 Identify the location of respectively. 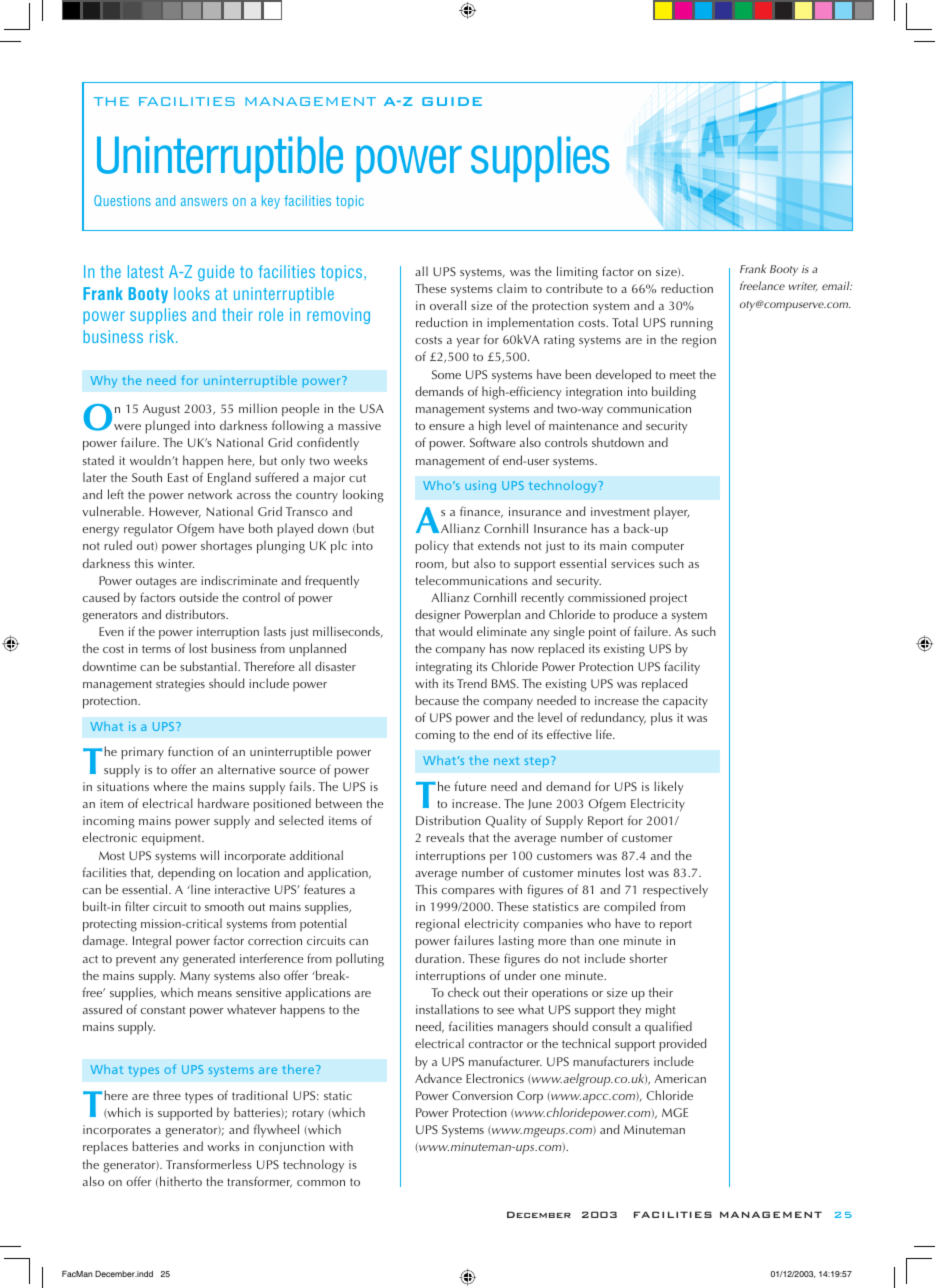
(675, 891).
